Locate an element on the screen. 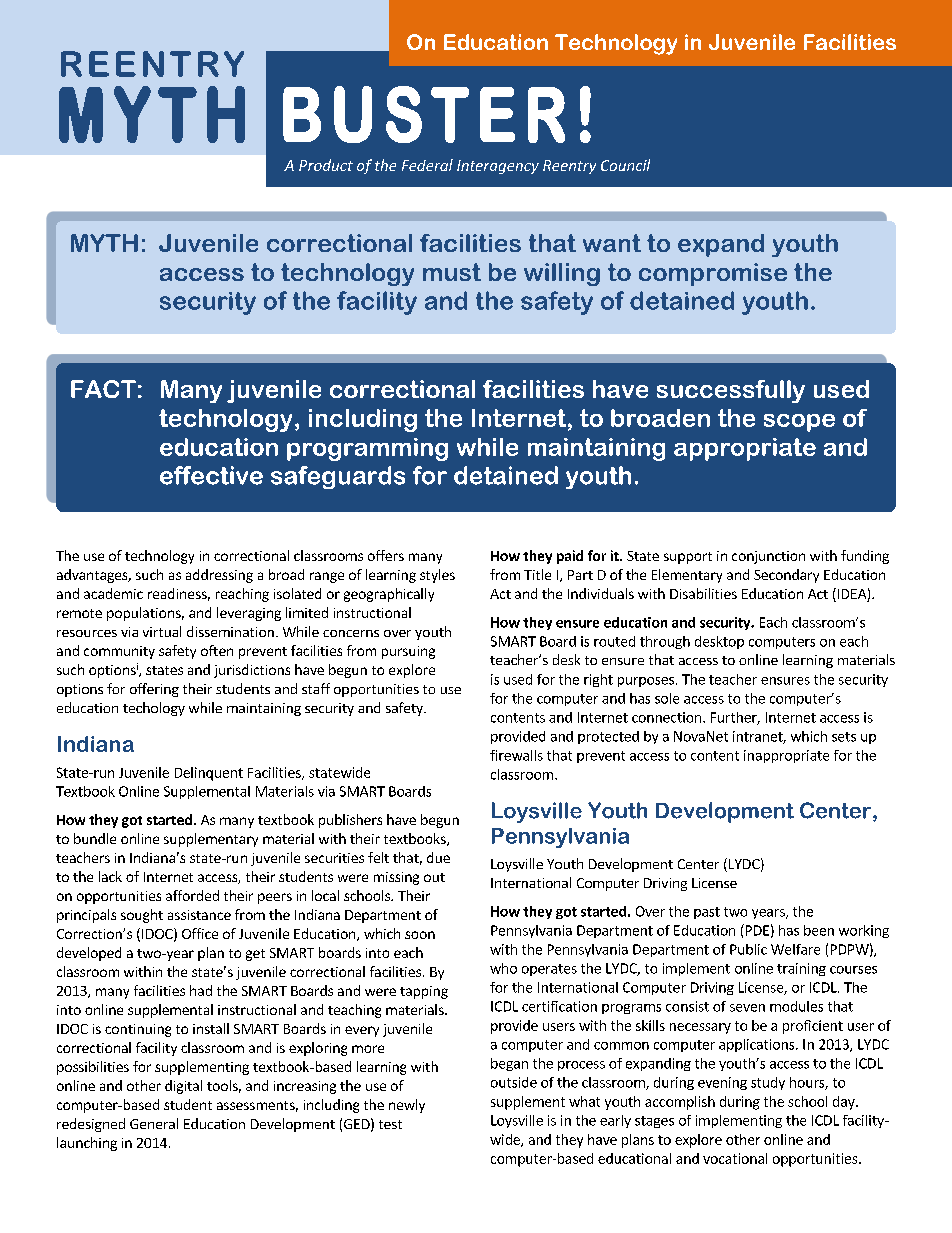 The height and width of the screenshot is (1233, 952). pursuing is located at coordinates (408, 652).
